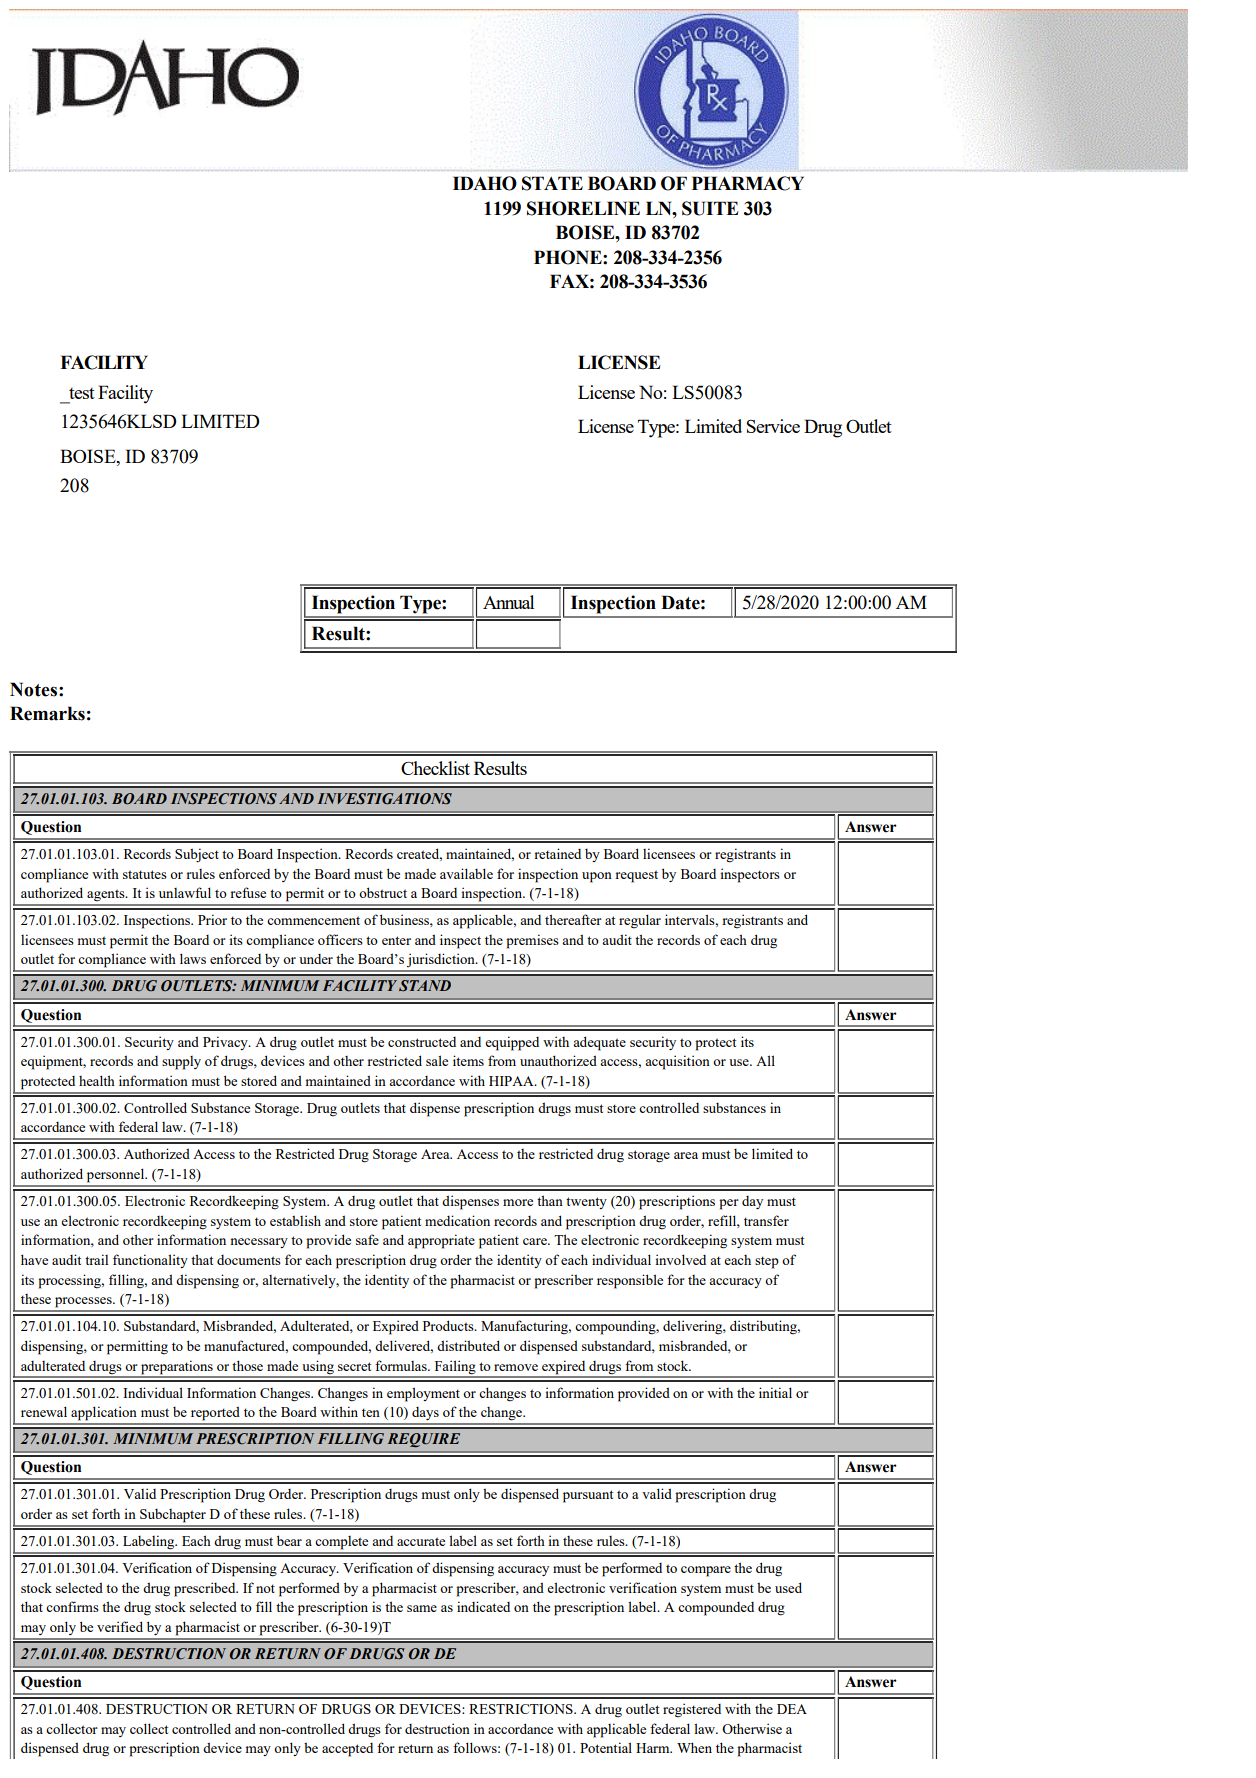 The height and width of the document is (1778, 1256). I want to click on Remarks, so click(47, 713).
